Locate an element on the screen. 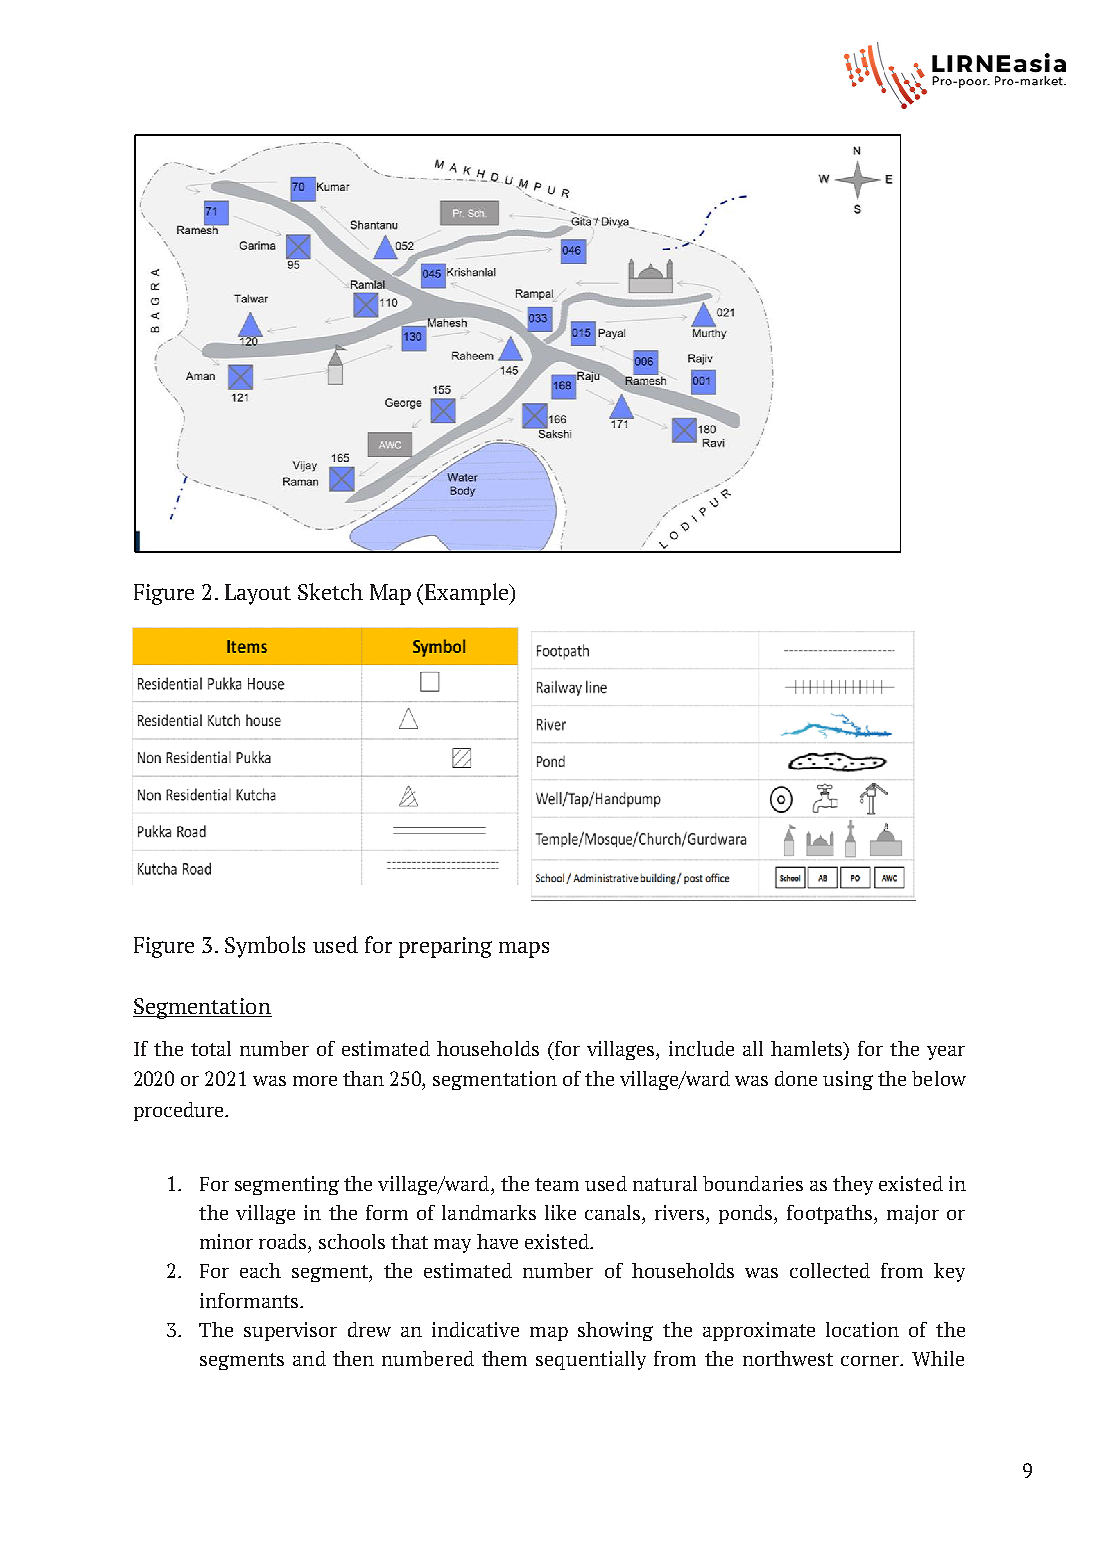 This screenshot has width=1099, height=1554. Example is located at coordinates (468, 594).
